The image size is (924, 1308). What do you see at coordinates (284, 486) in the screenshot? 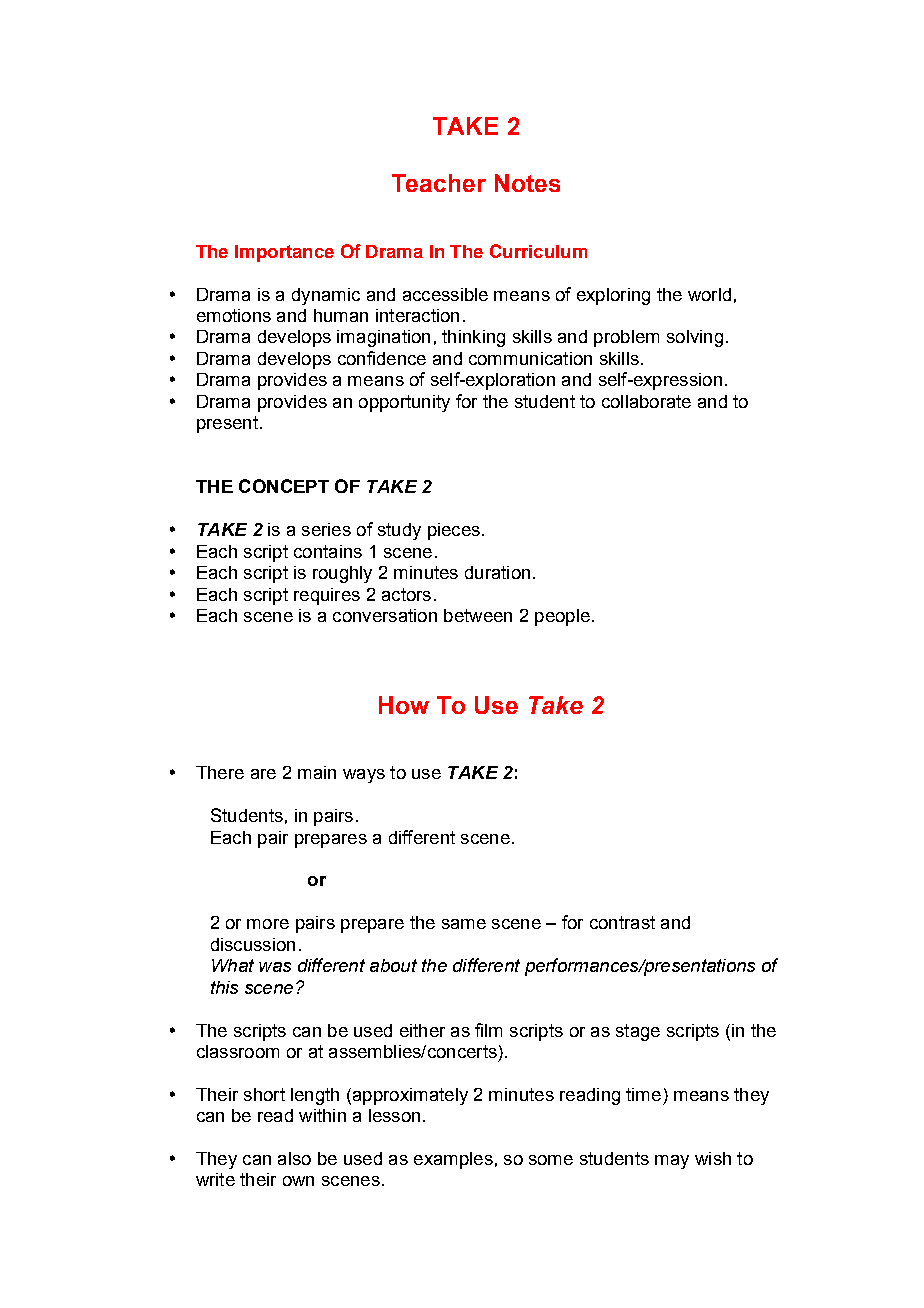
I see `CONCEPT` at bounding box center [284, 486].
